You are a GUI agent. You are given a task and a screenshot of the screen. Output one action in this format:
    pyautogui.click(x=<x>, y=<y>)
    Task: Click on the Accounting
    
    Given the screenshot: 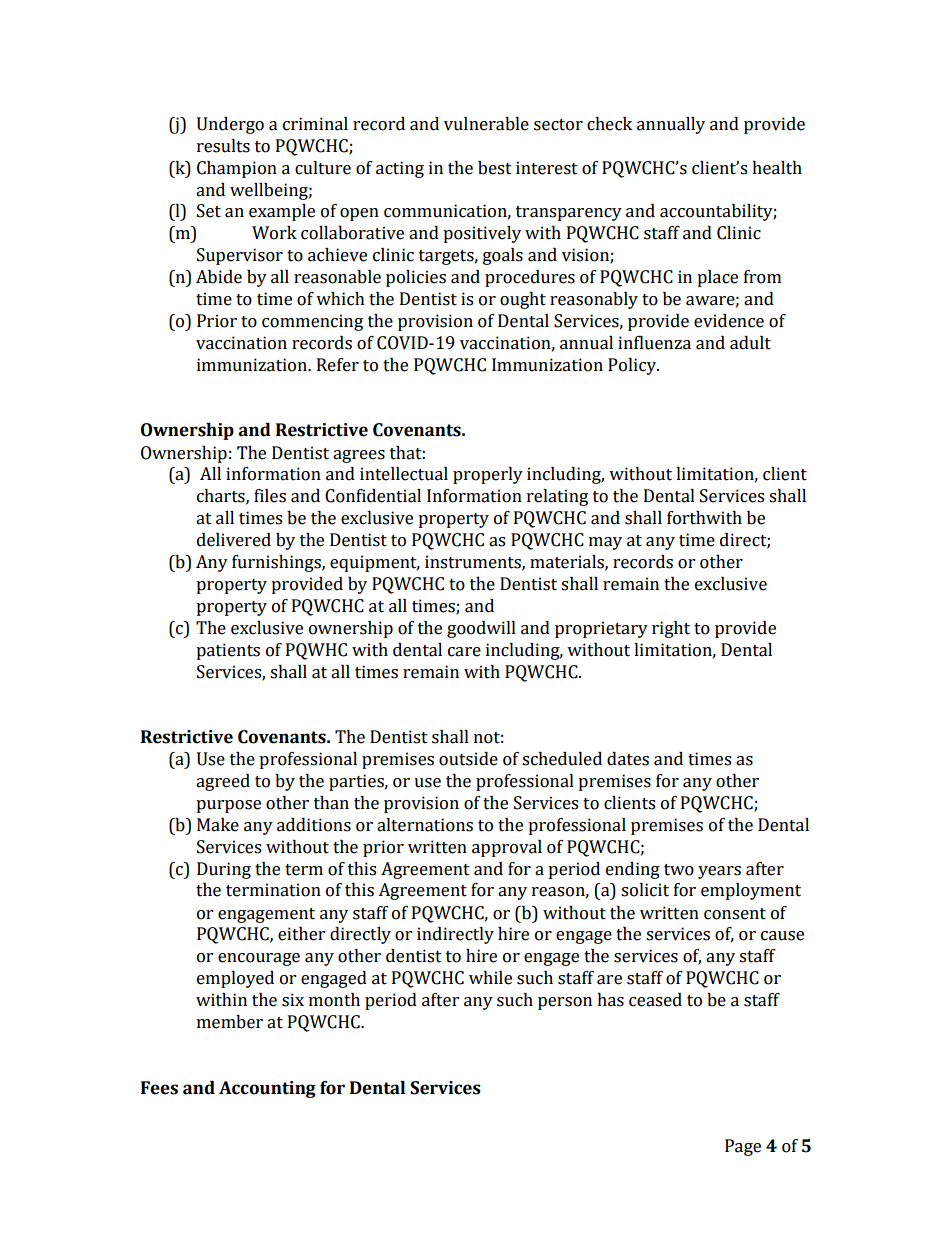 What is the action you would take?
    pyautogui.click(x=267, y=1089)
